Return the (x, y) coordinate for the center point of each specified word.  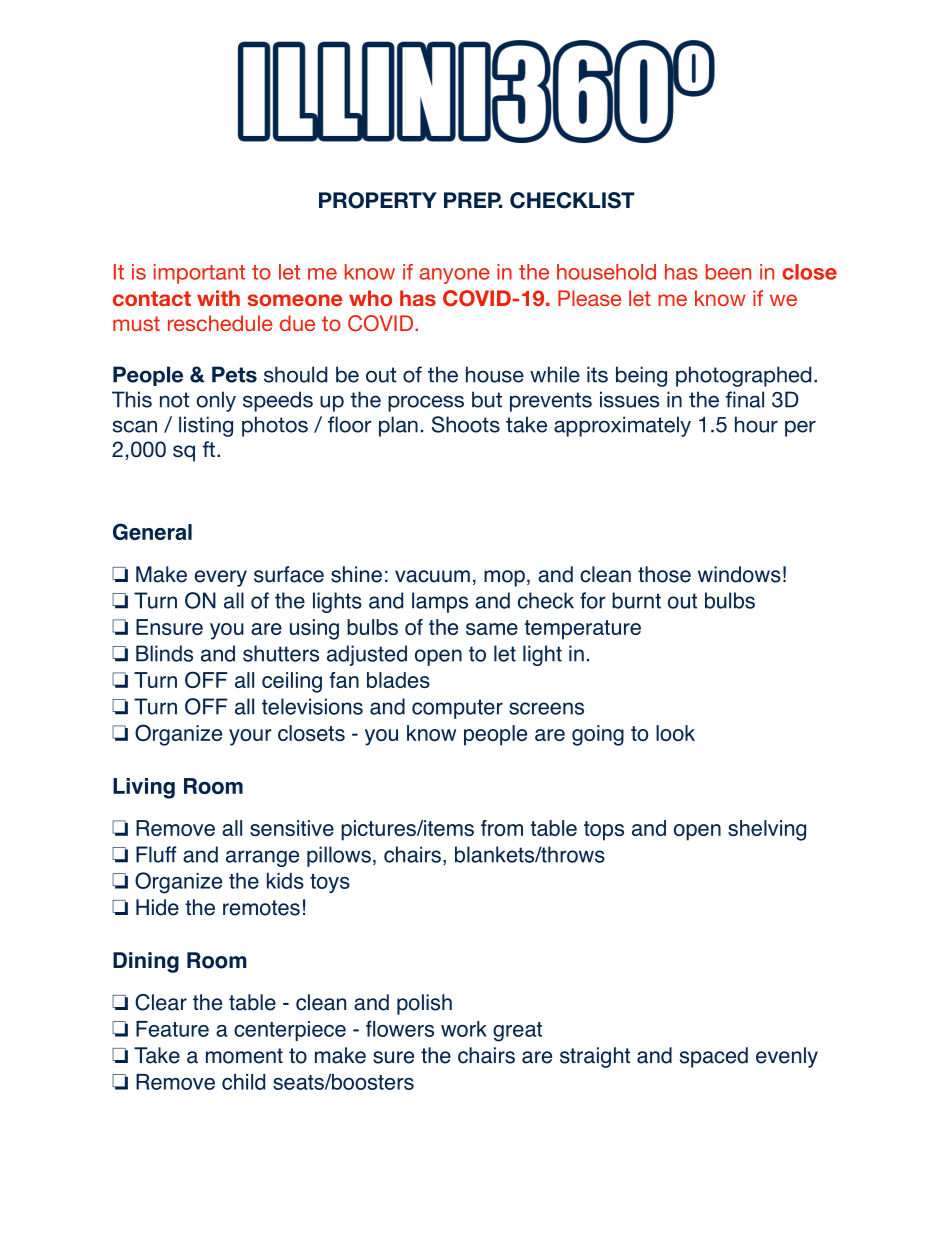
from (502, 828)
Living (144, 788)
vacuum (432, 576)
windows (739, 574)
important (199, 274)
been (728, 272)
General (152, 531)
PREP (473, 200)
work (464, 1029)
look (675, 733)
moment (244, 1056)
